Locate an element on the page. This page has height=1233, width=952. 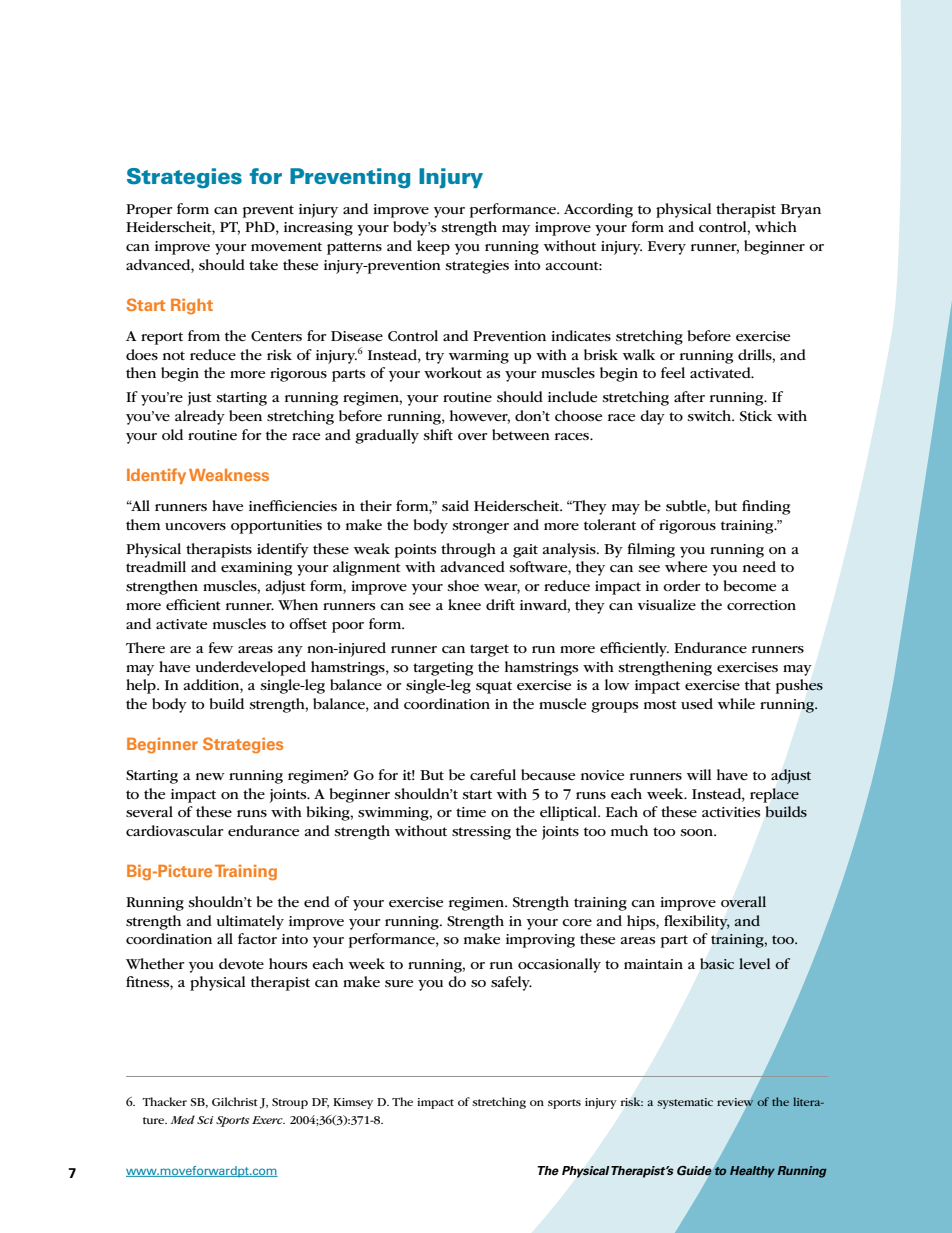
shift is located at coordinates (438, 434).
